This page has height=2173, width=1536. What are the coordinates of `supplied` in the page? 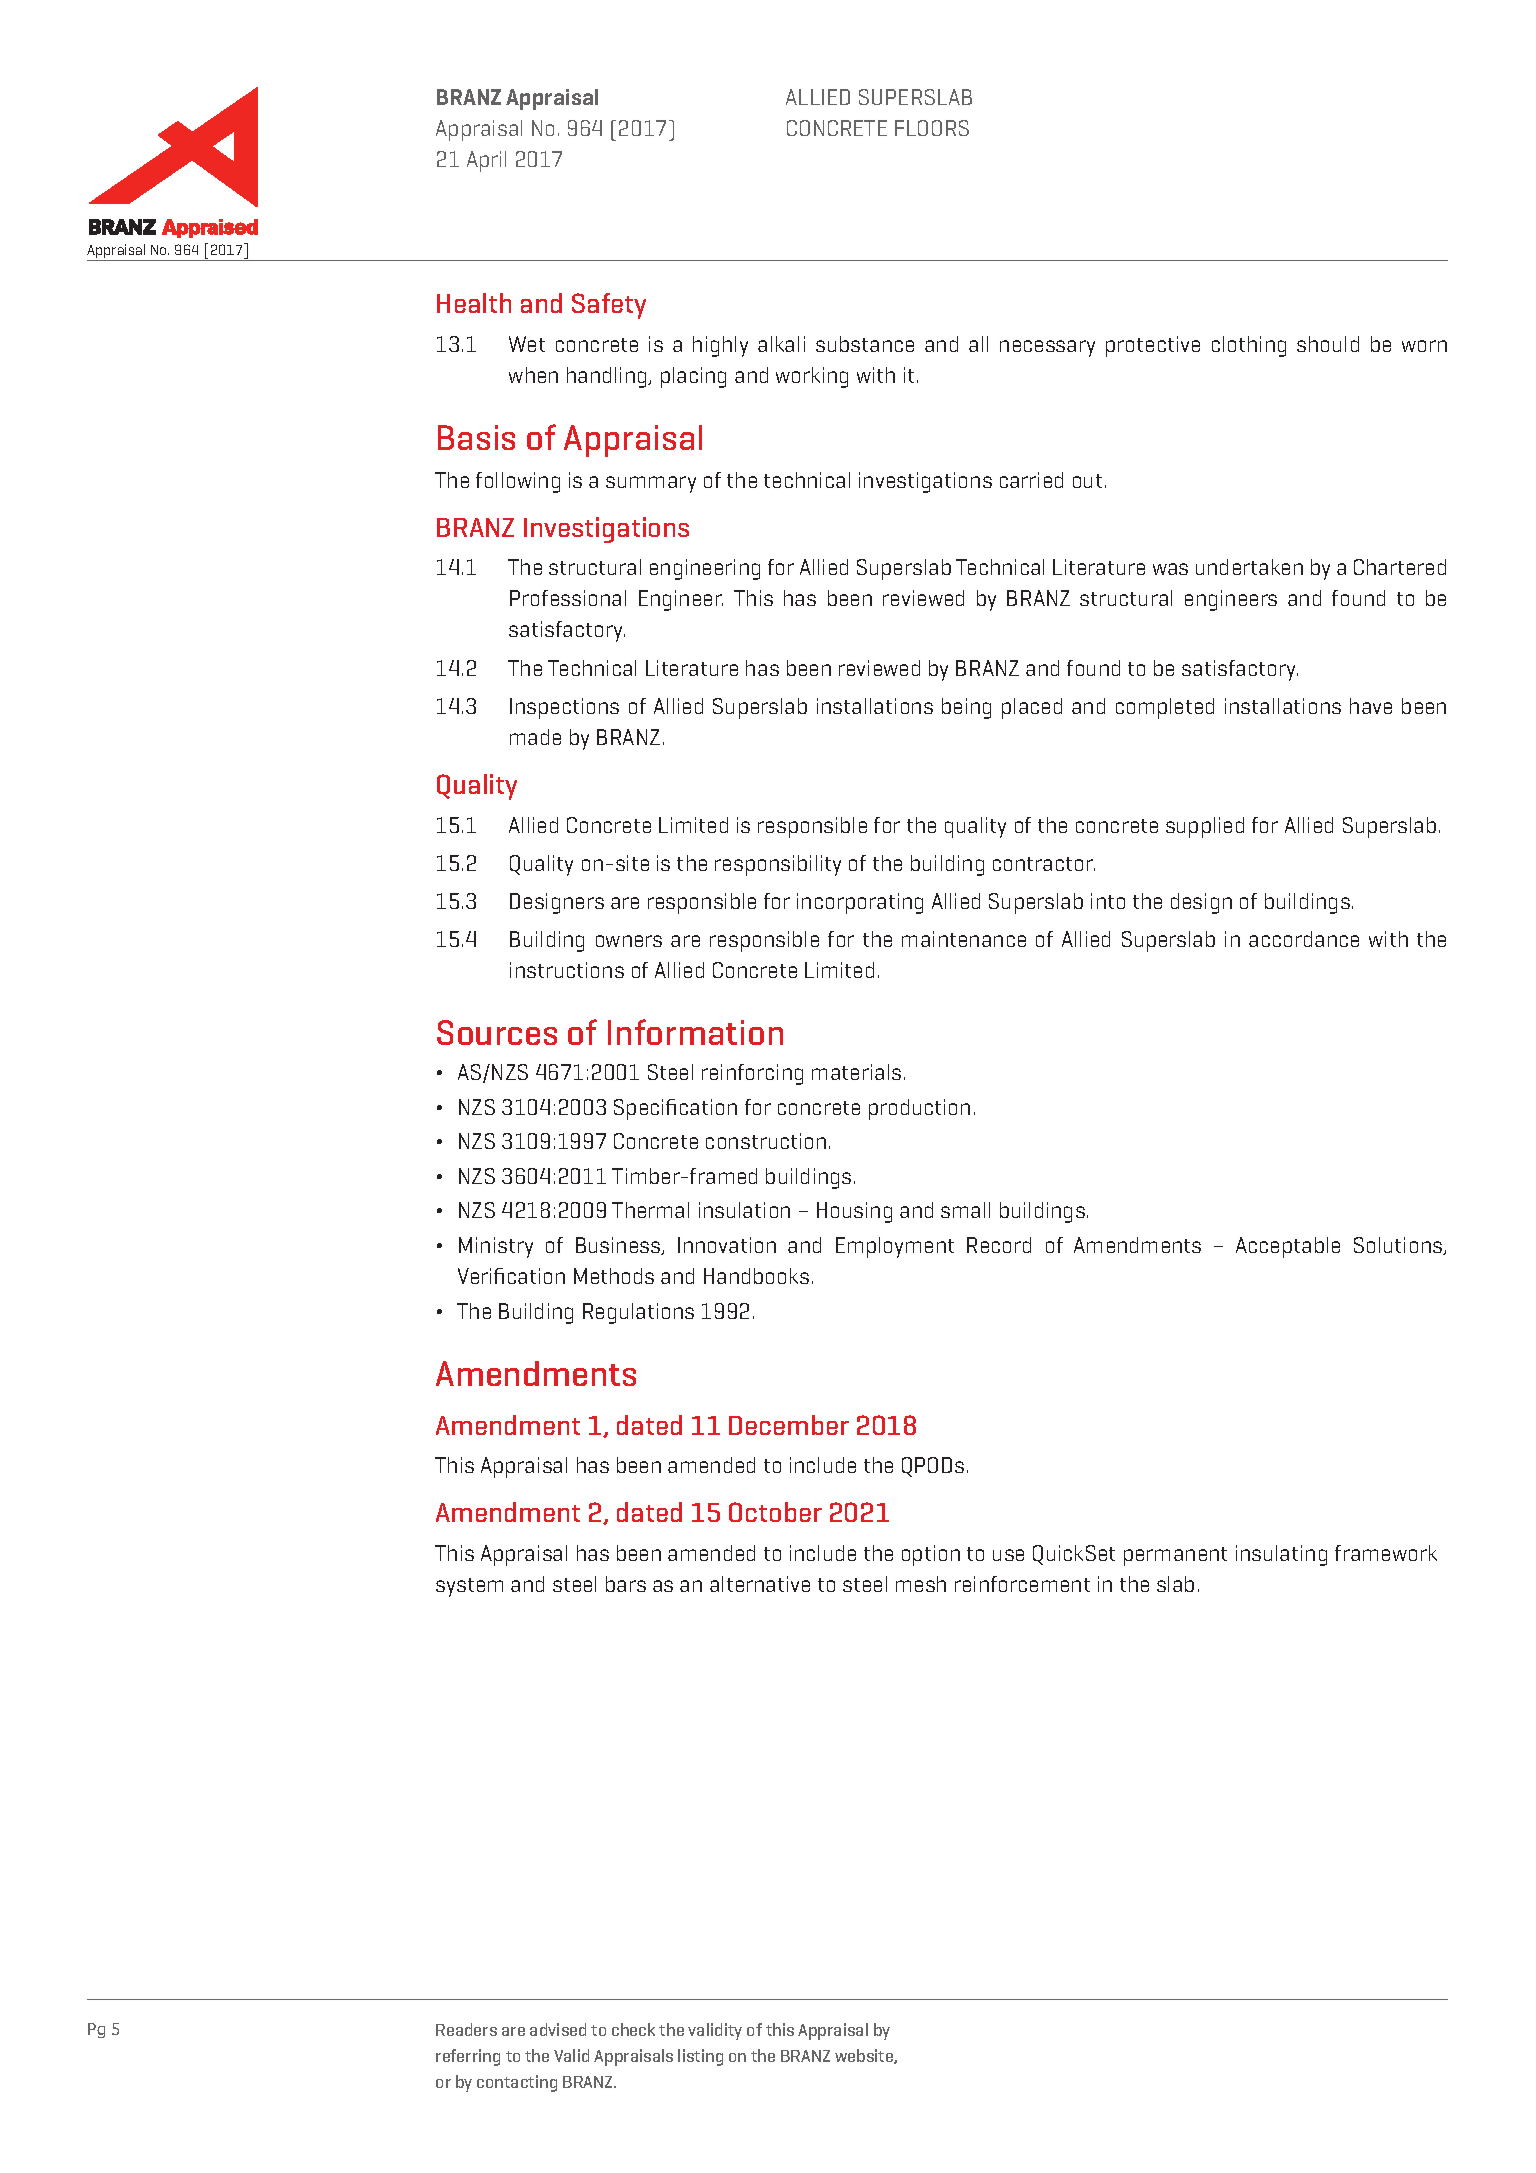 It's located at (1205, 827).
